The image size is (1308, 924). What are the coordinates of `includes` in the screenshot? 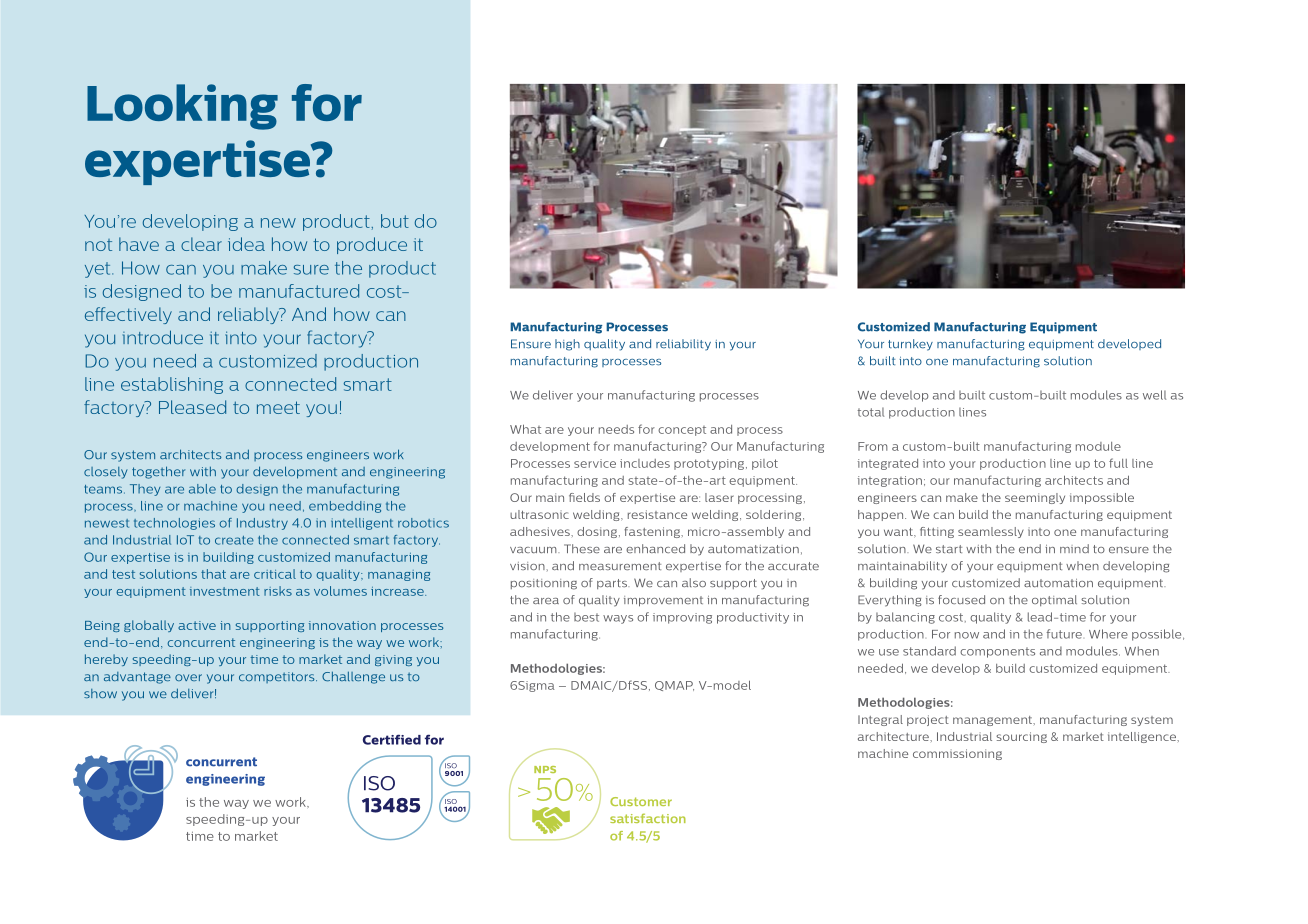 It's located at (645, 463).
